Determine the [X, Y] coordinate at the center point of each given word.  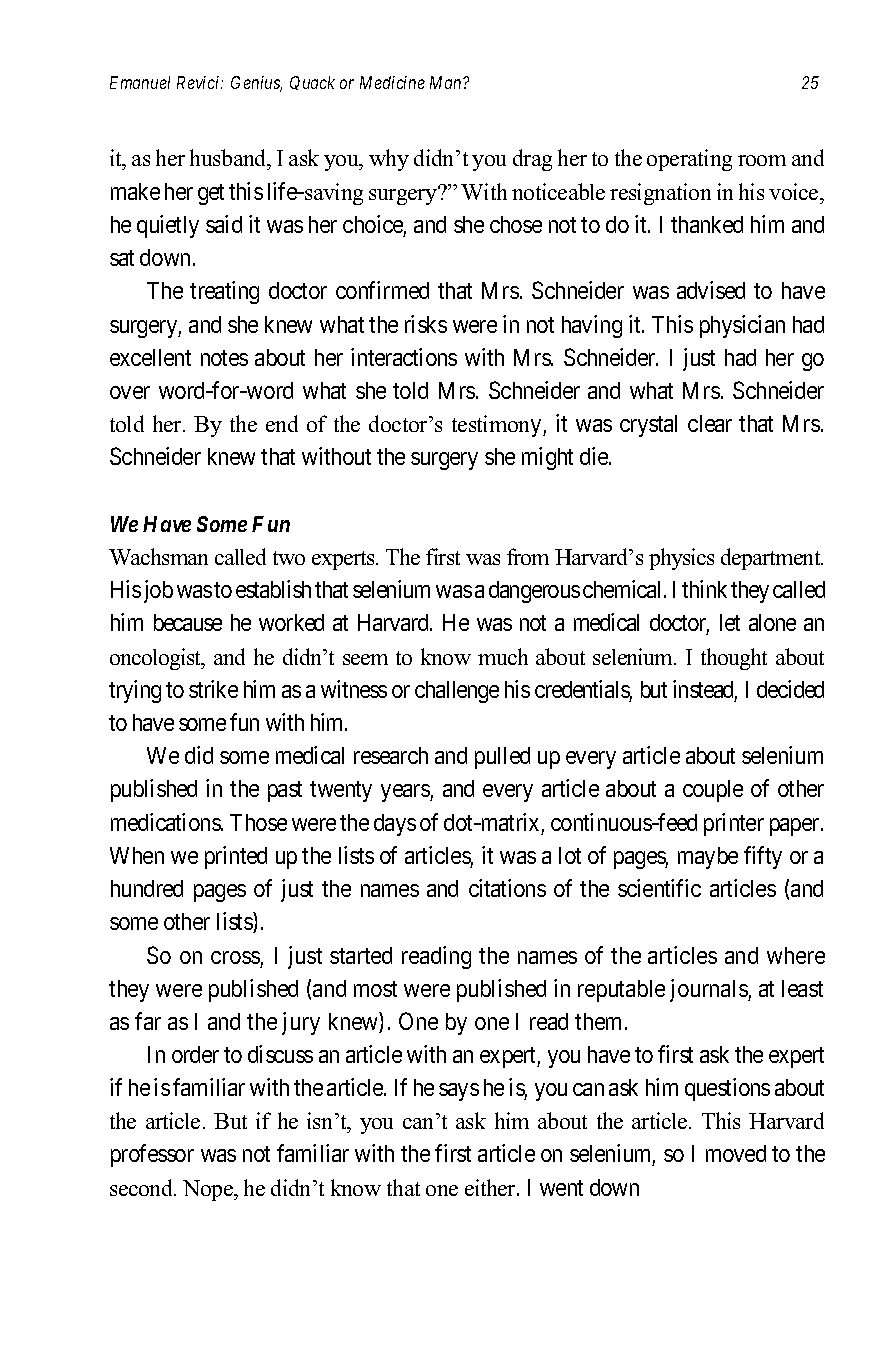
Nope [209, 1190]
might [547, 458]
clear [710, 423]
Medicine [392, 82]
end [282, 423]
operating [689, 160]
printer [734, 824]
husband [229, 157]
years [406, 793]
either [492, 1187]
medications [166, 822]
